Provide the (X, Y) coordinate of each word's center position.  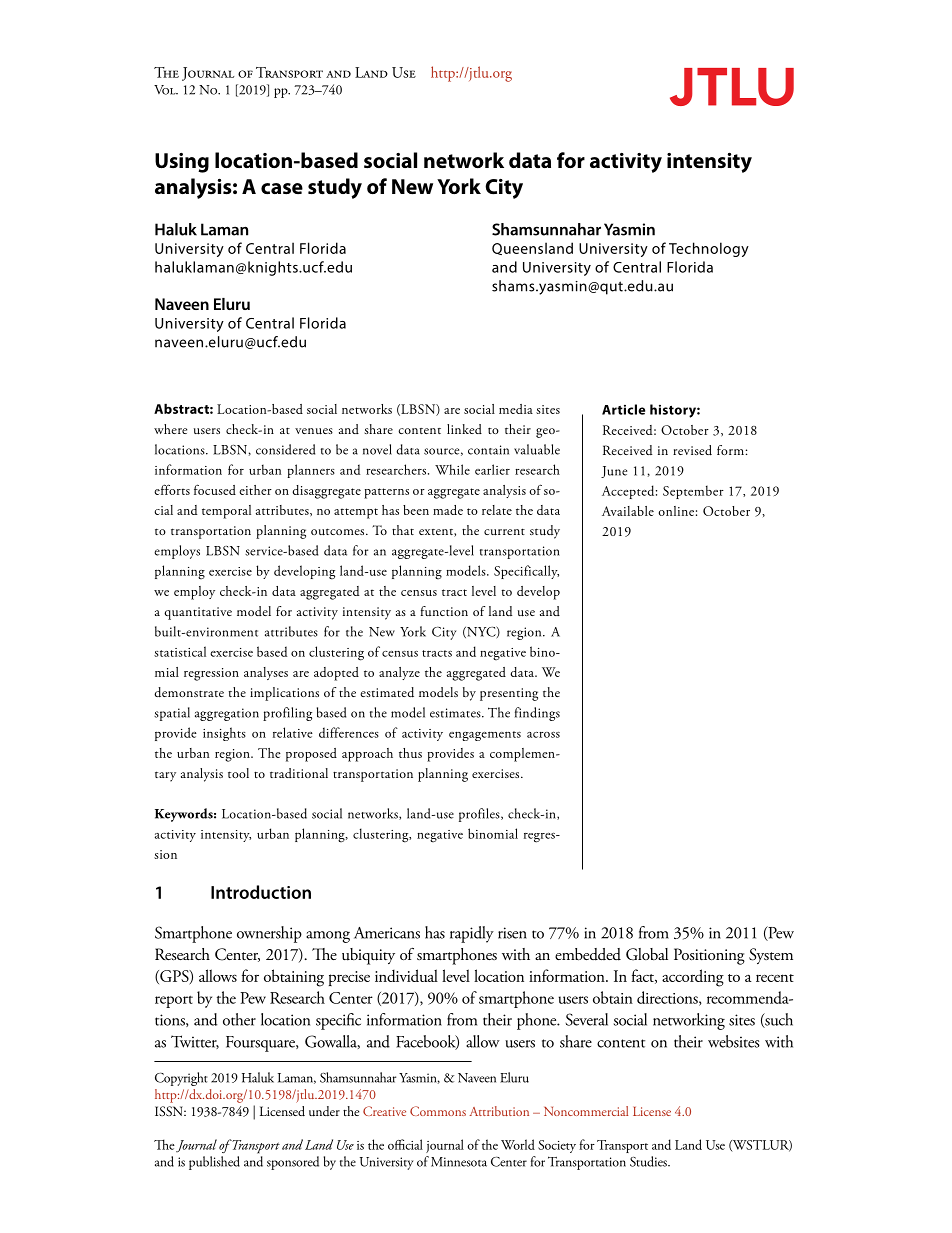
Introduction (261, 892)
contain (488, 450)
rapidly (472, 934)
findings (537, 714)
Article (623, 409)
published (214, 1163)
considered (285, 449)
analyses (266, 673)
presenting (509, 694)
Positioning (709, 956)
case (282, 188)
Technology (709, 249)
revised (692, 450)
